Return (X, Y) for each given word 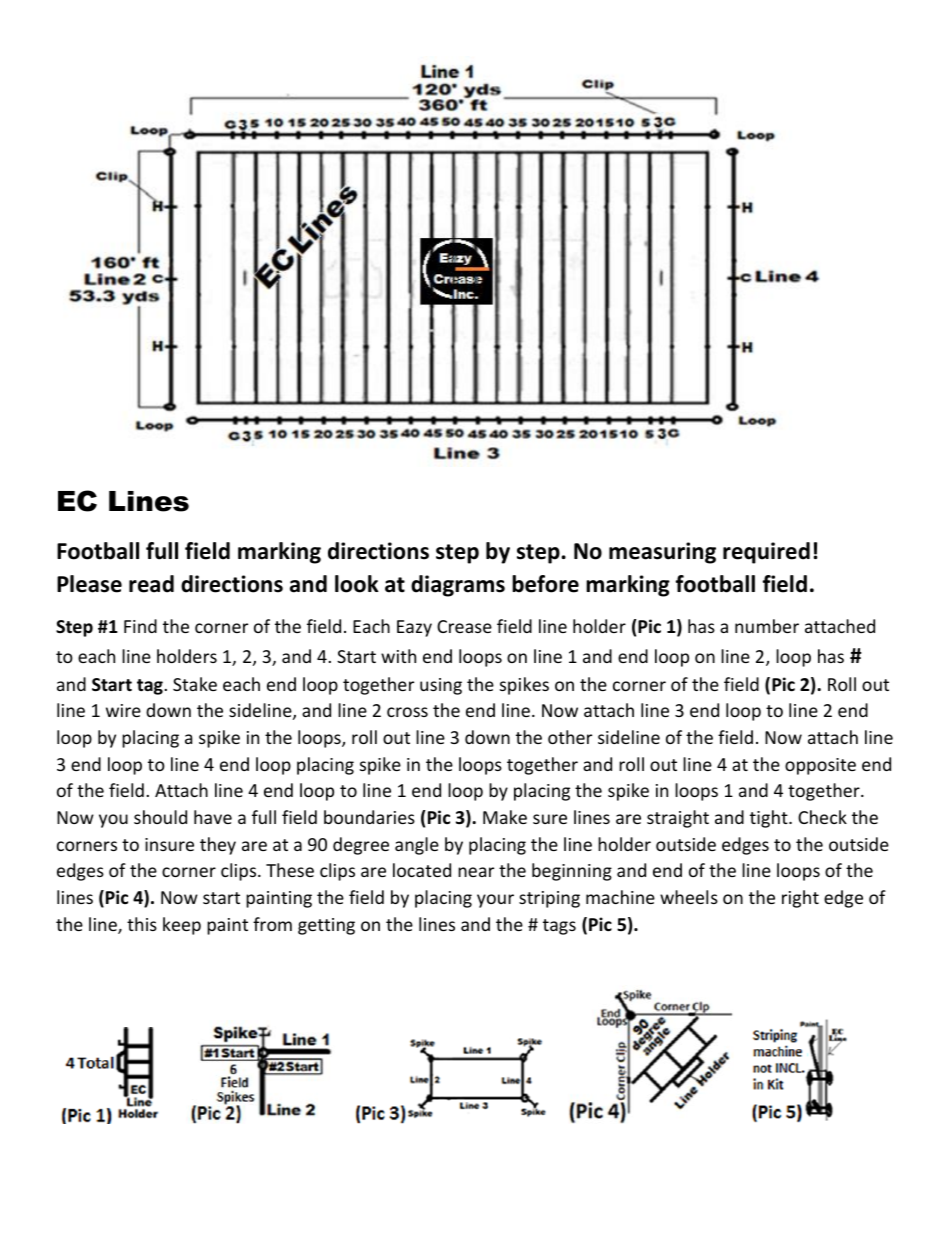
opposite (820, 766)
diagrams (458, 586)
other (570, 737)
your (495, 901)
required (766, 553)
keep (182, 926)
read (151, 584)
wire (123, 710)
